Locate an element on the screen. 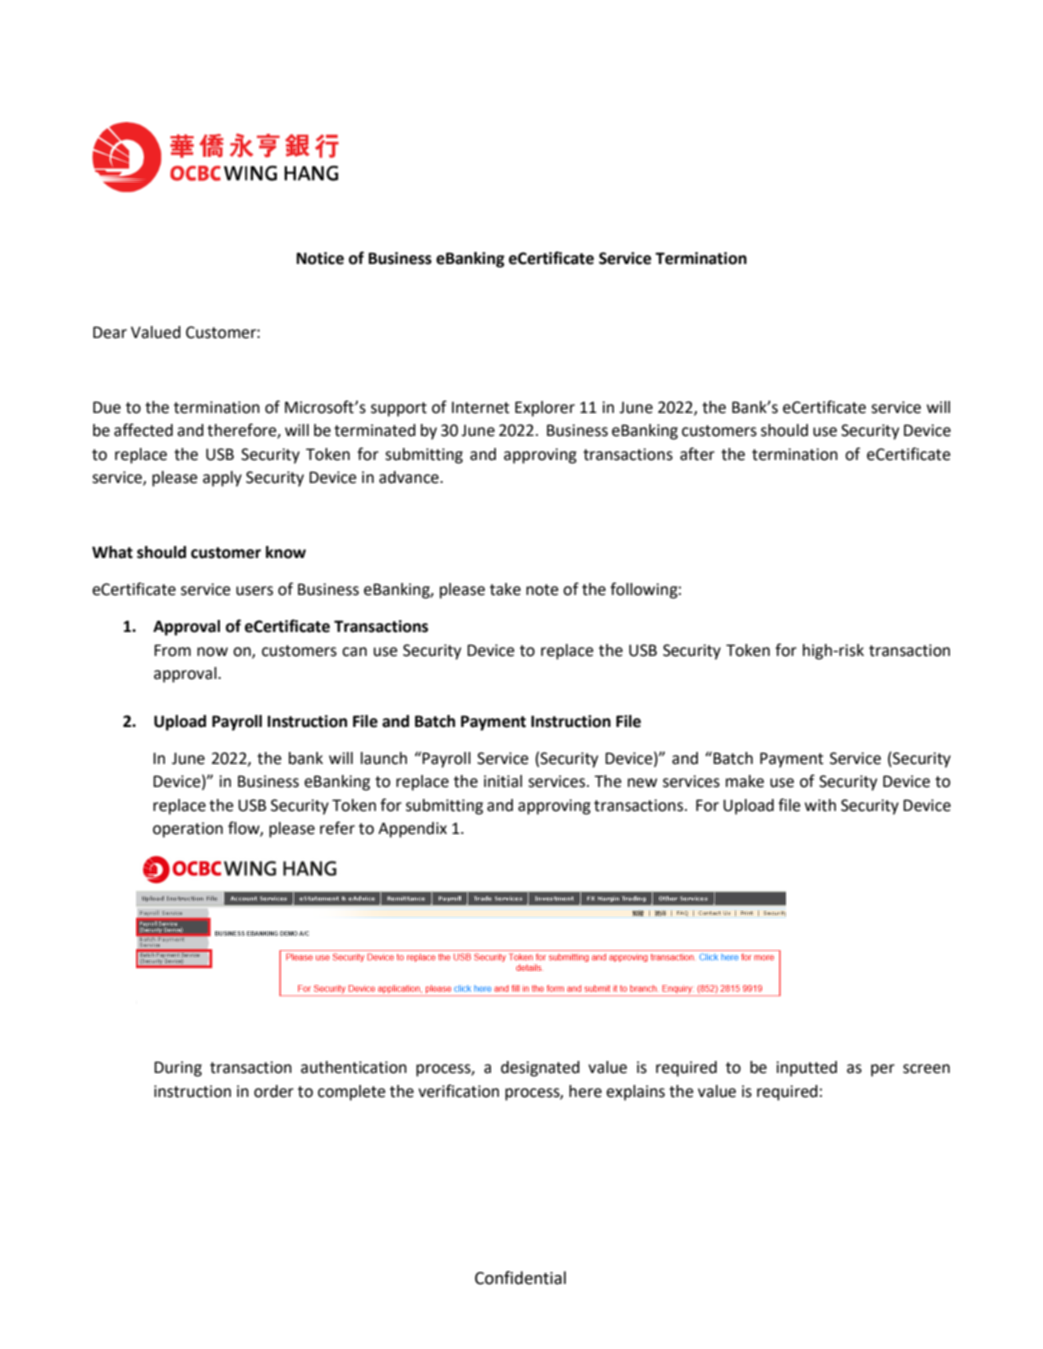 Image resolution: width=1043 pixels, height=1349 pixels. inputted is located at coordinates (806, 1069).
